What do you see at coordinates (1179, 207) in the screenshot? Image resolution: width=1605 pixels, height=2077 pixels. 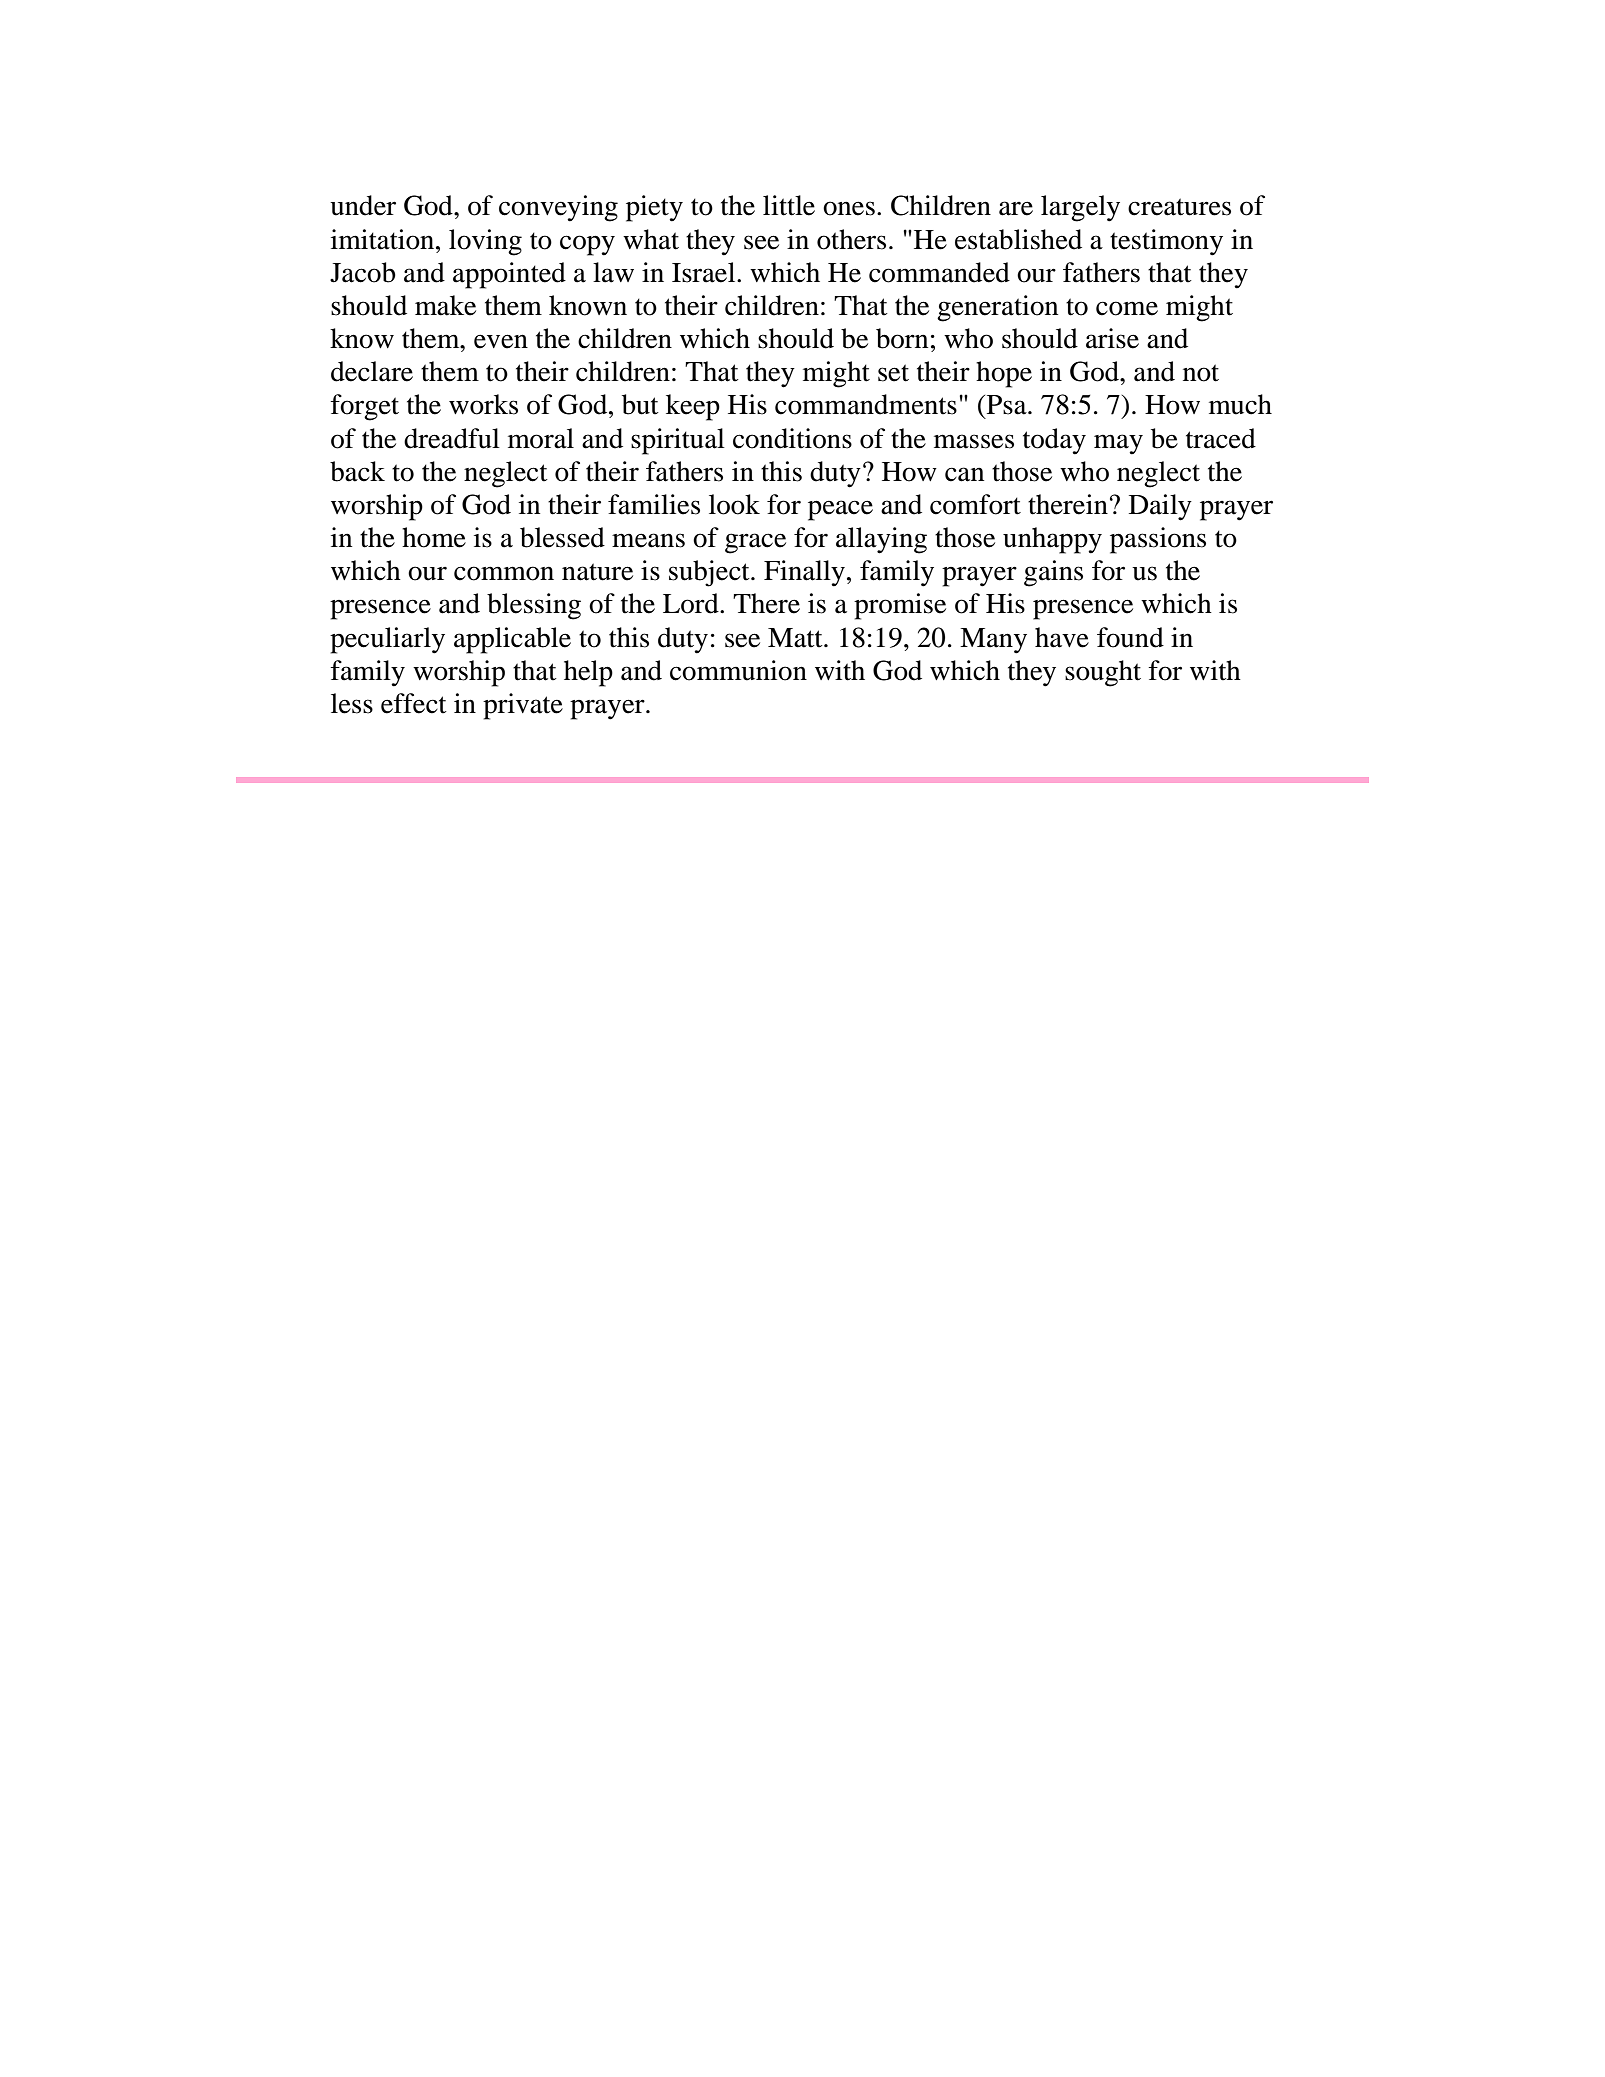 I see `creatures` at bounding box center [1179, 207].
